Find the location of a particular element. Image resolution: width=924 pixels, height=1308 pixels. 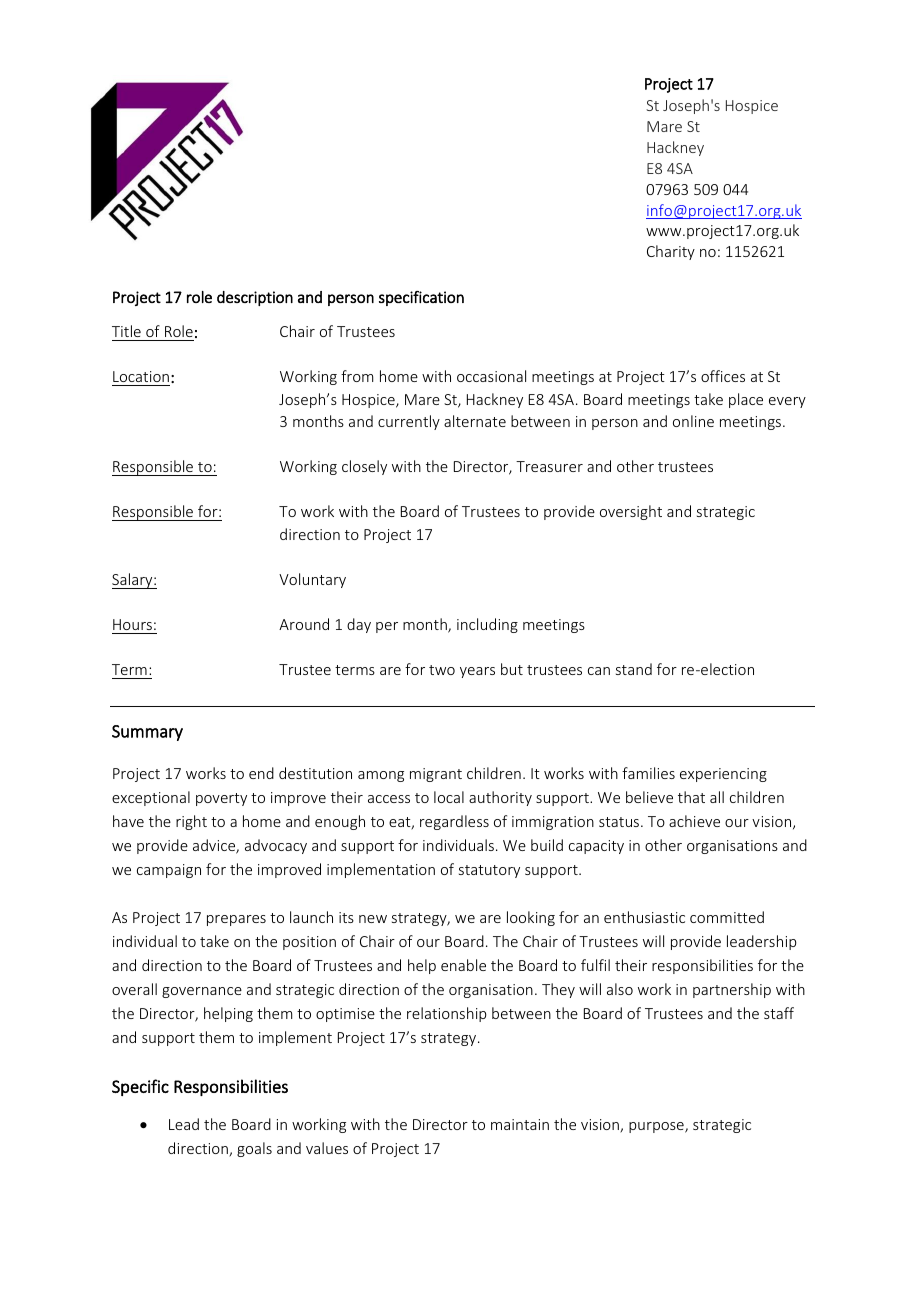

occasional is located at coordinates (491, 376).
